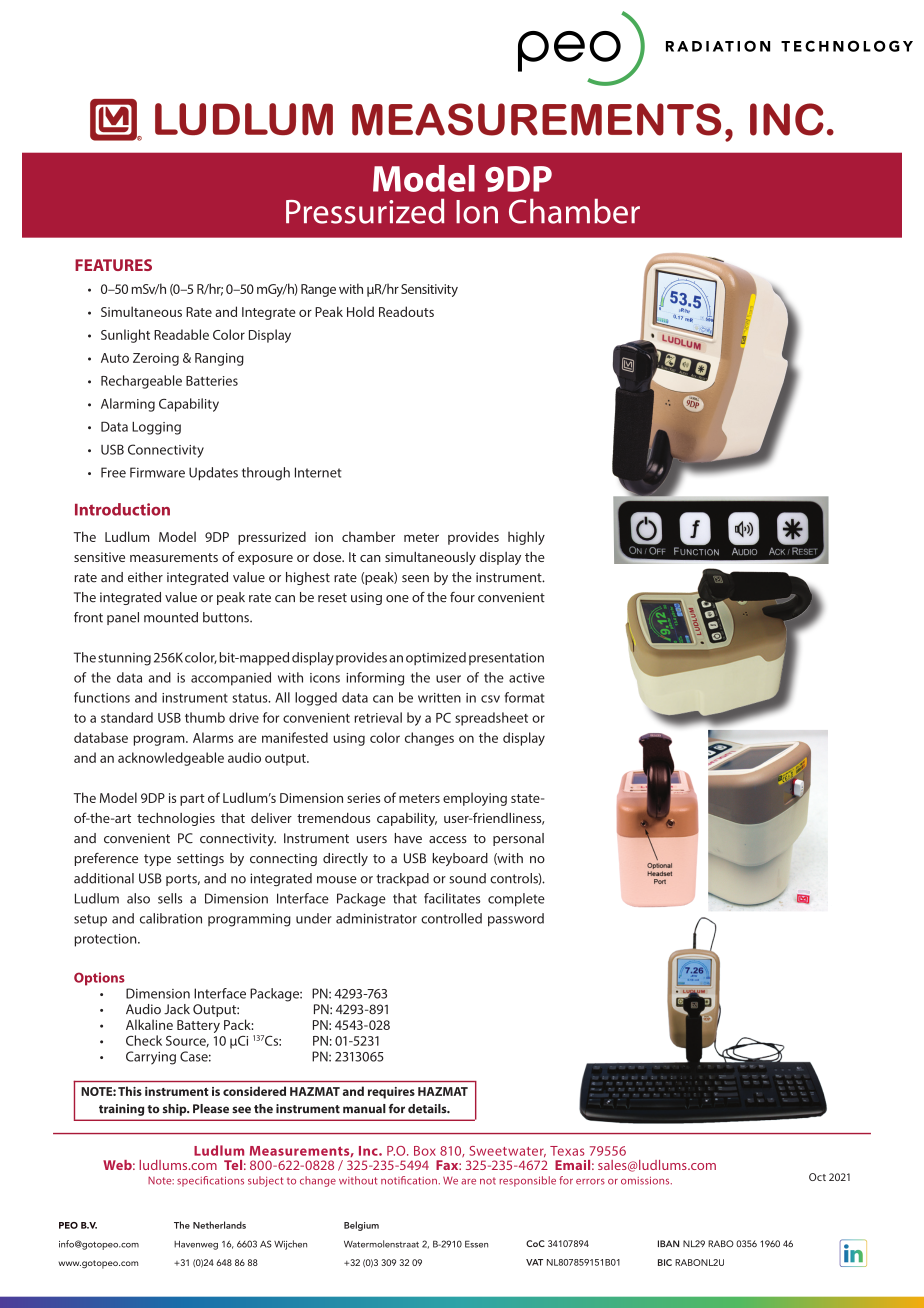  I want to click on password, so click(516, 919).
